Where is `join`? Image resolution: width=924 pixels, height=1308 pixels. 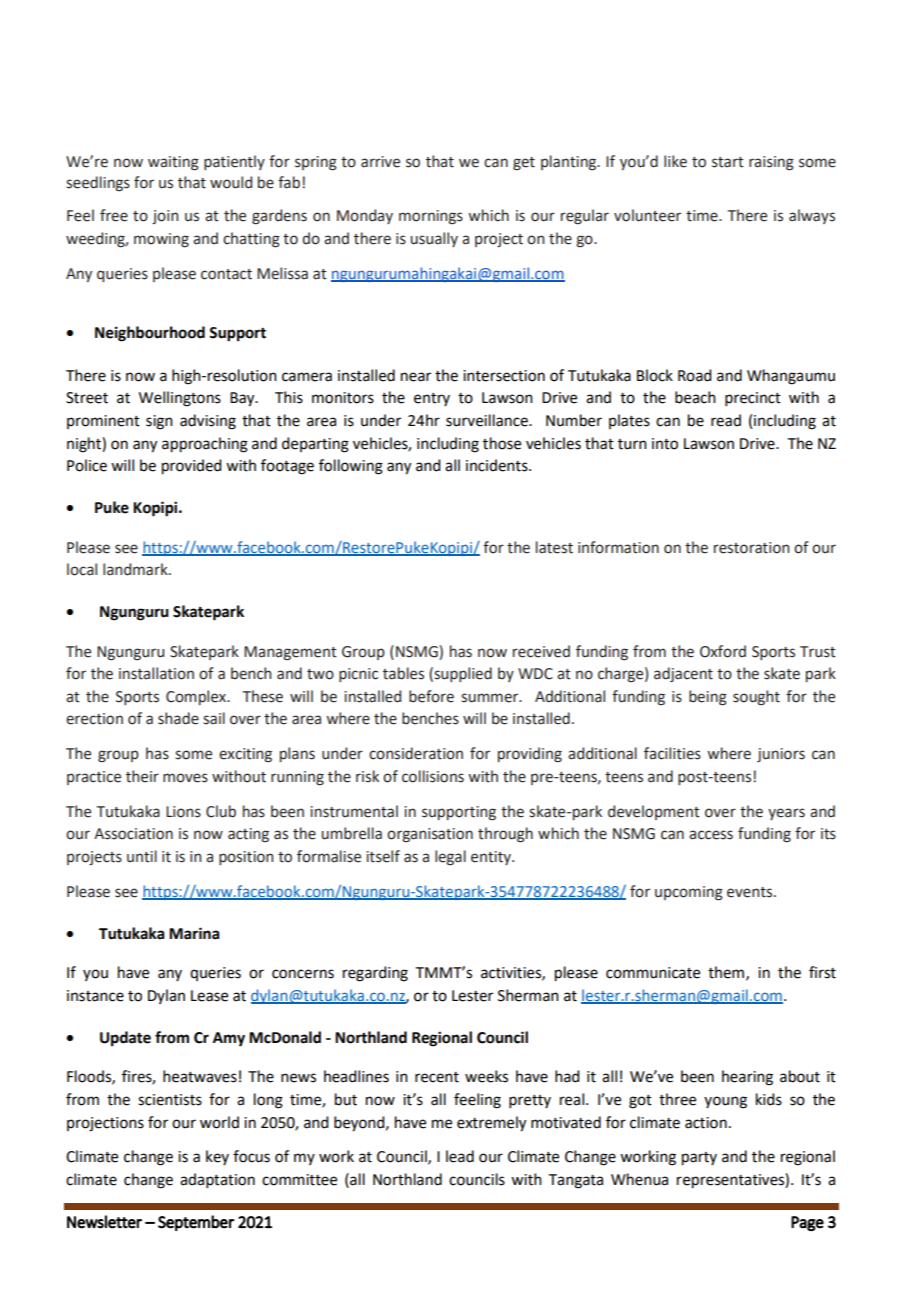 join is located at coordinates (165, 217).
